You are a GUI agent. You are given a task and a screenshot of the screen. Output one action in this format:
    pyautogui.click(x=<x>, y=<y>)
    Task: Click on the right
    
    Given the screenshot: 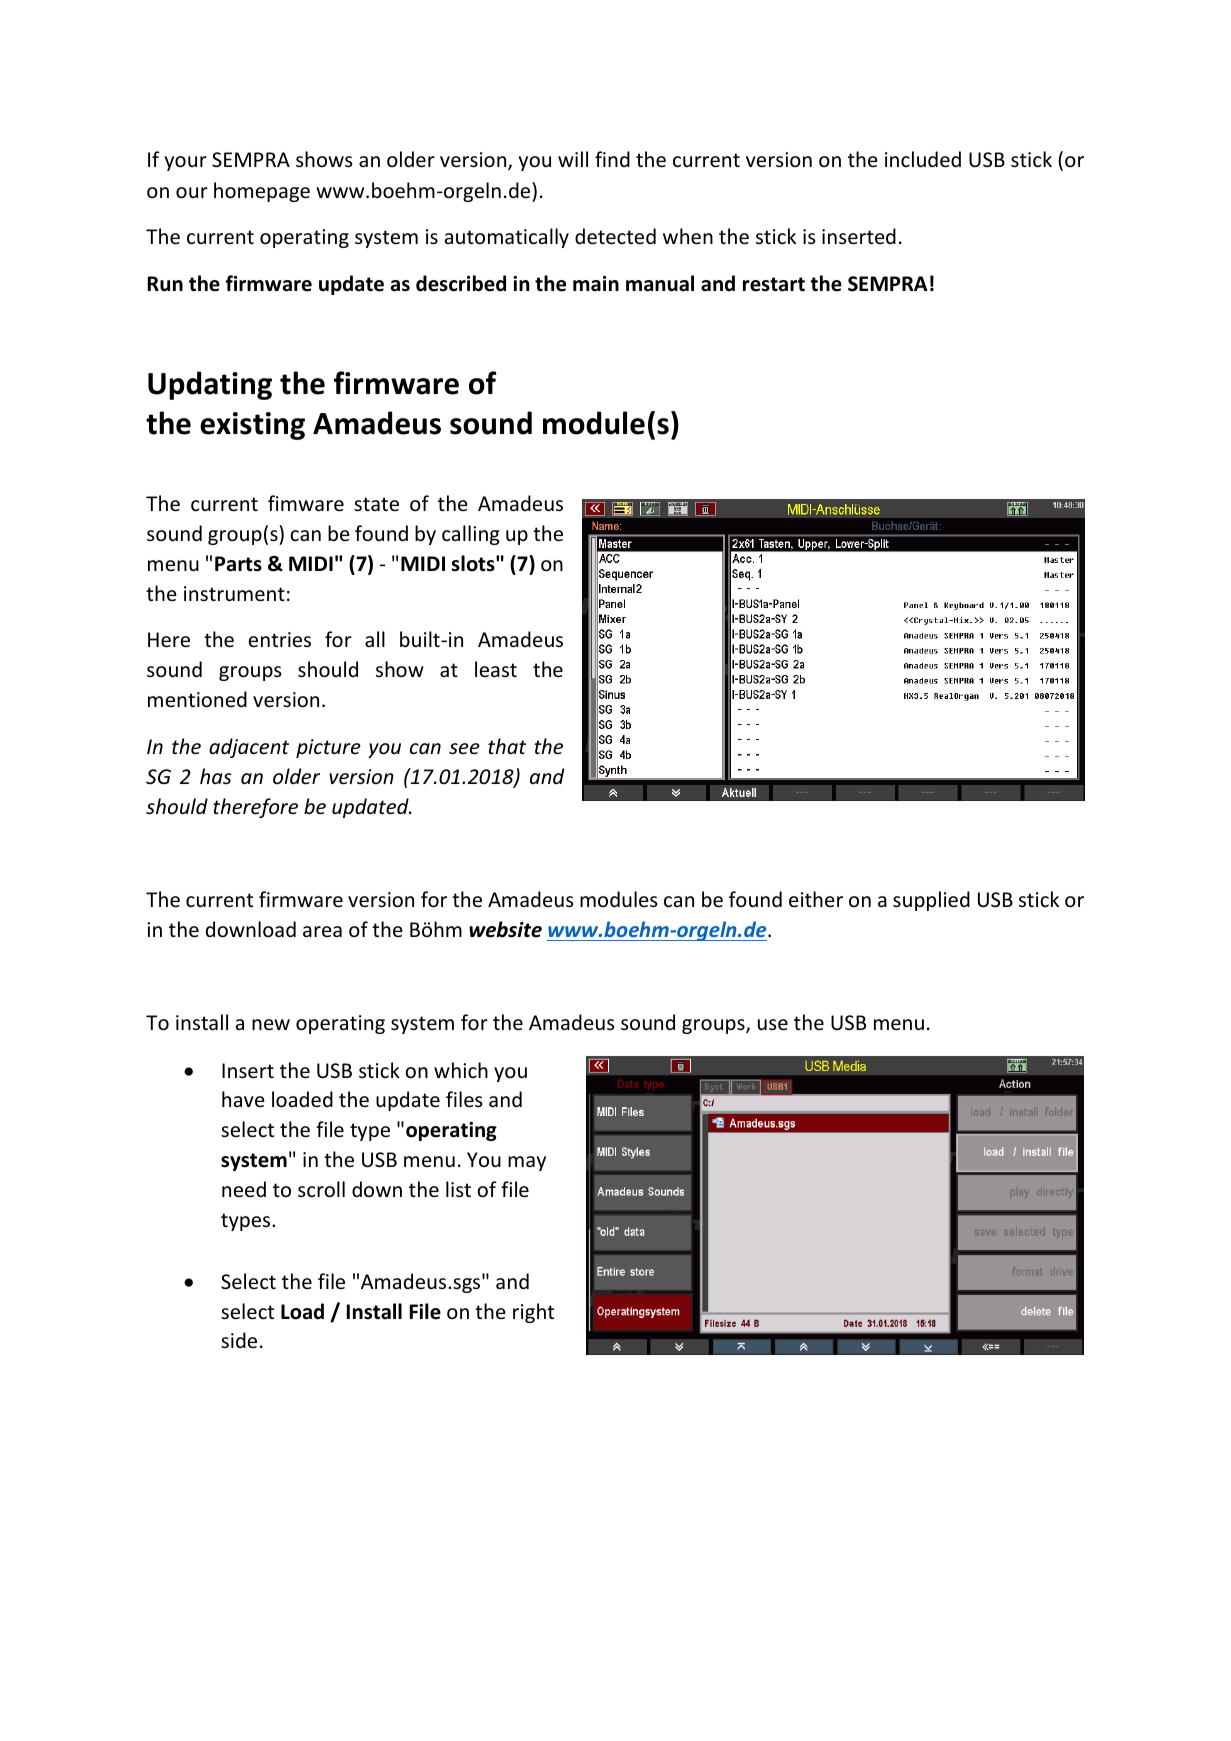 What is the action you would take?
    pyautogui.click(x=533, y=1313)
